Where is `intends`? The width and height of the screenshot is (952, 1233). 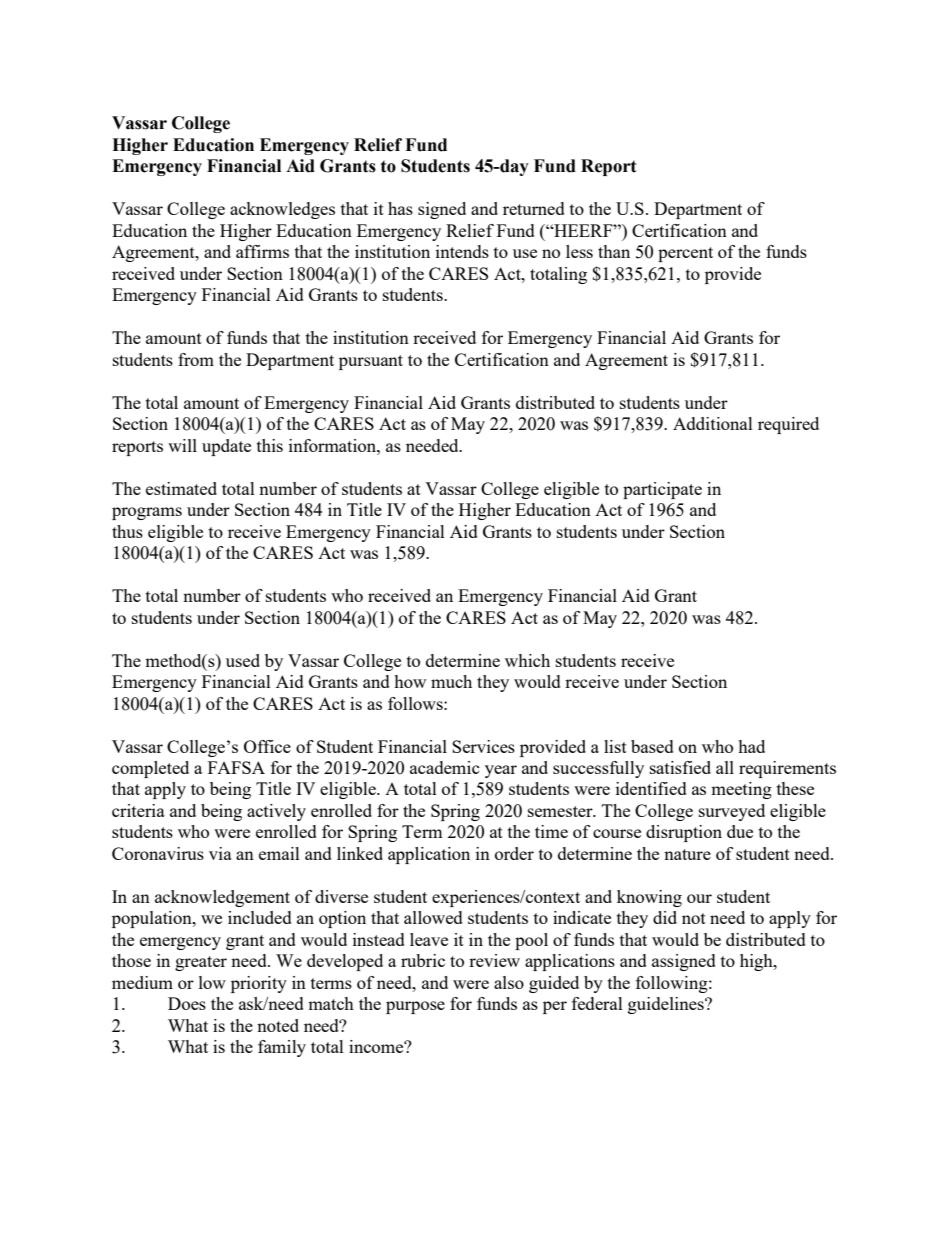
intends is located at coordinates (462, 251).
